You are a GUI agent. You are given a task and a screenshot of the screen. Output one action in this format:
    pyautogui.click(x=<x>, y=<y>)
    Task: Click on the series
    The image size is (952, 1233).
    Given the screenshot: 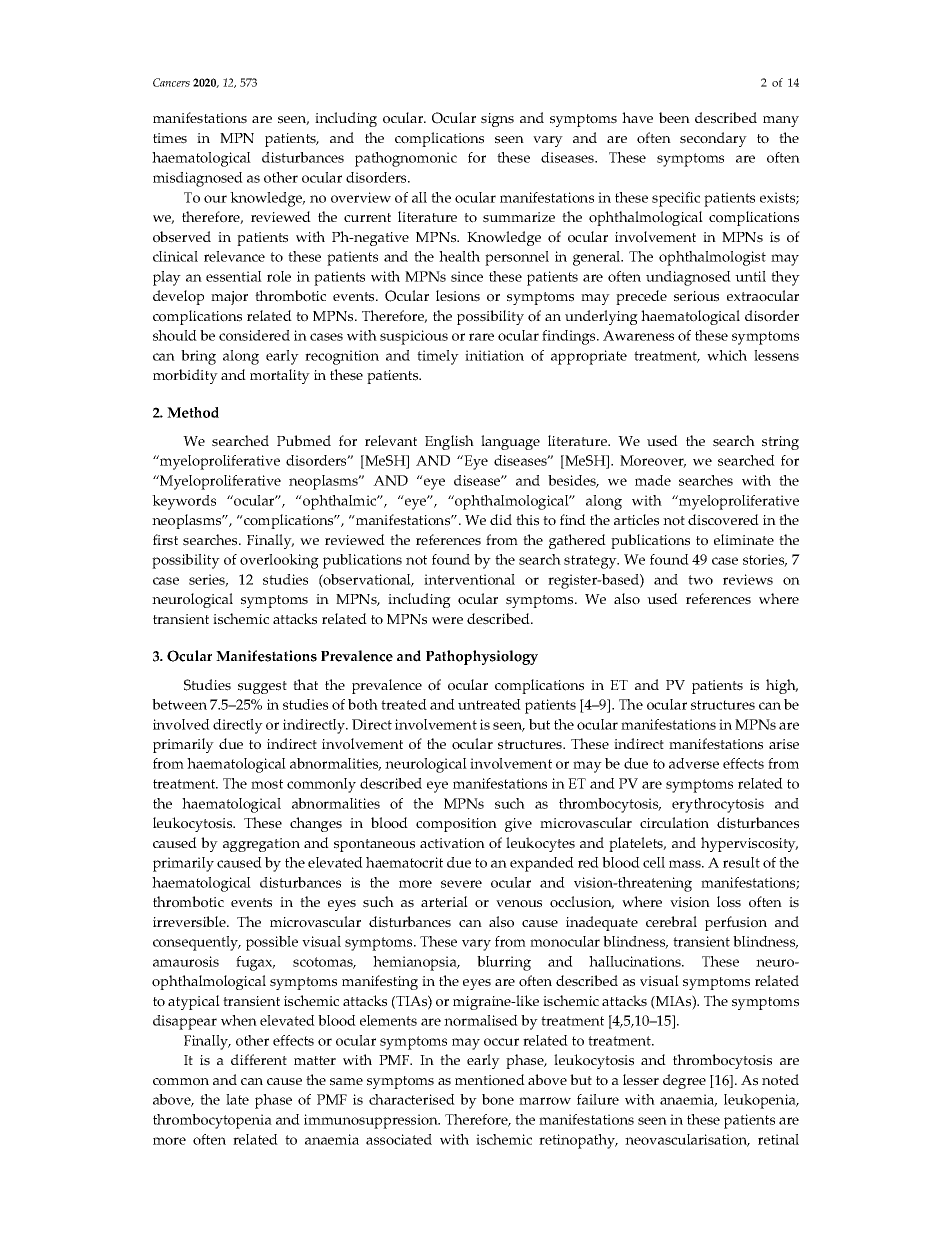 What is the action you would take?
    pyautogui.click(x=208, y=580)
